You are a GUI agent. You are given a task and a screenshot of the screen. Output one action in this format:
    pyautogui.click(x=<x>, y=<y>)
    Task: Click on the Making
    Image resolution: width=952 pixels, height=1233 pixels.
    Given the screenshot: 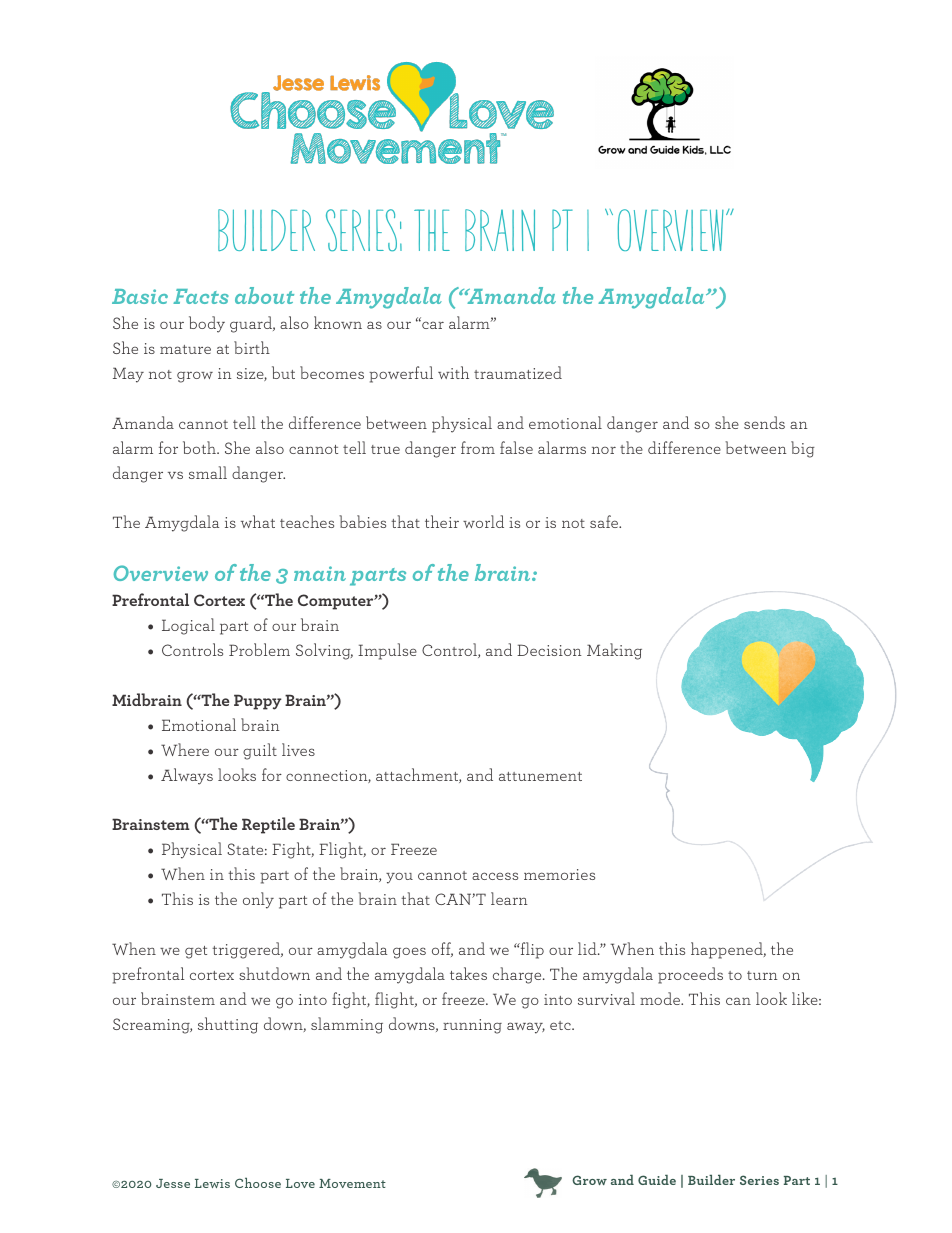 What is the action you would take?
    pyautogui.click(x=614, y=651)
